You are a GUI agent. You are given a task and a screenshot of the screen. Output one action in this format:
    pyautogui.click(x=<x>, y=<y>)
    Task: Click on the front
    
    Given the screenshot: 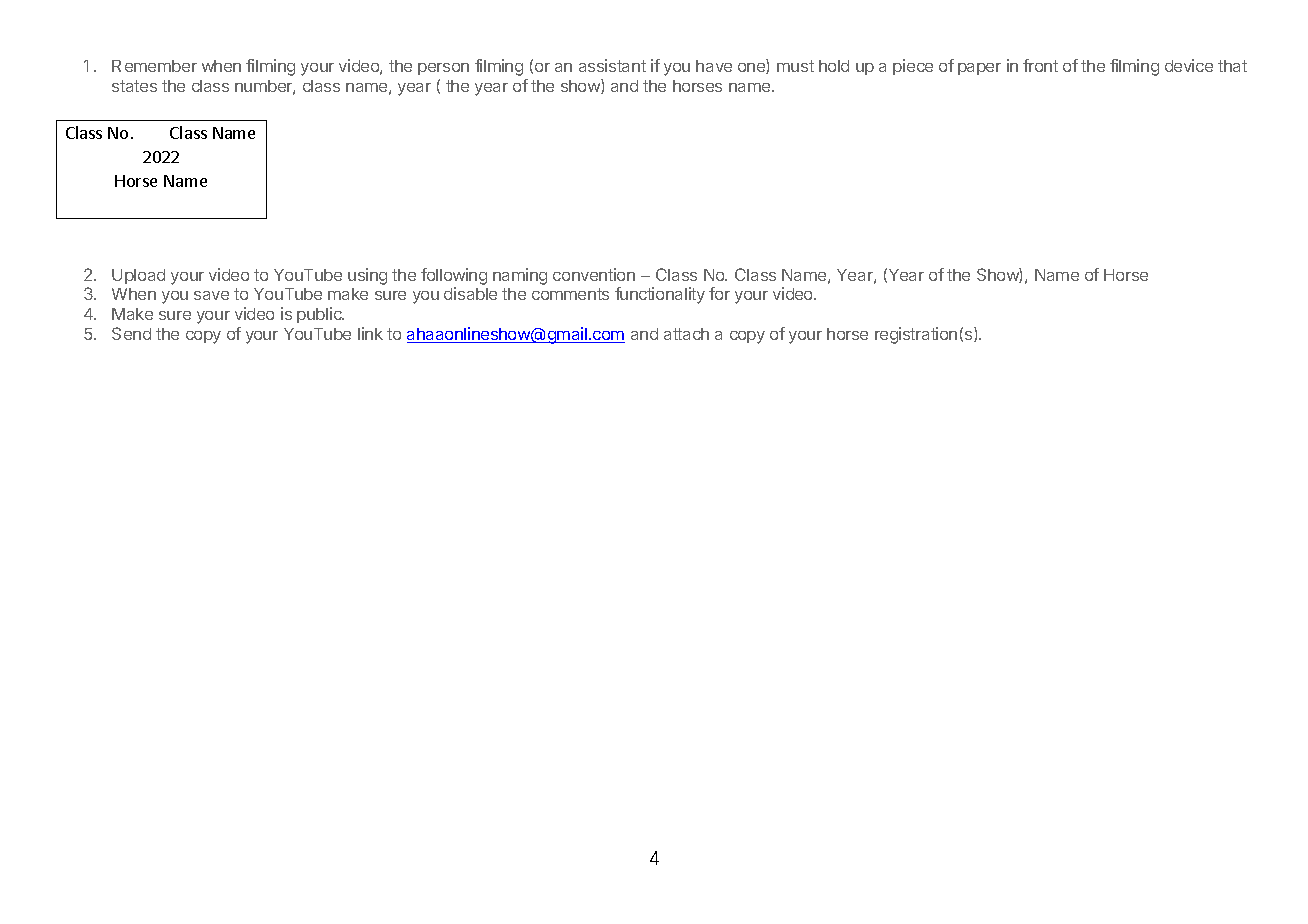 What is the action you would take?
    pyautogui.click(x=1040, y=65)
